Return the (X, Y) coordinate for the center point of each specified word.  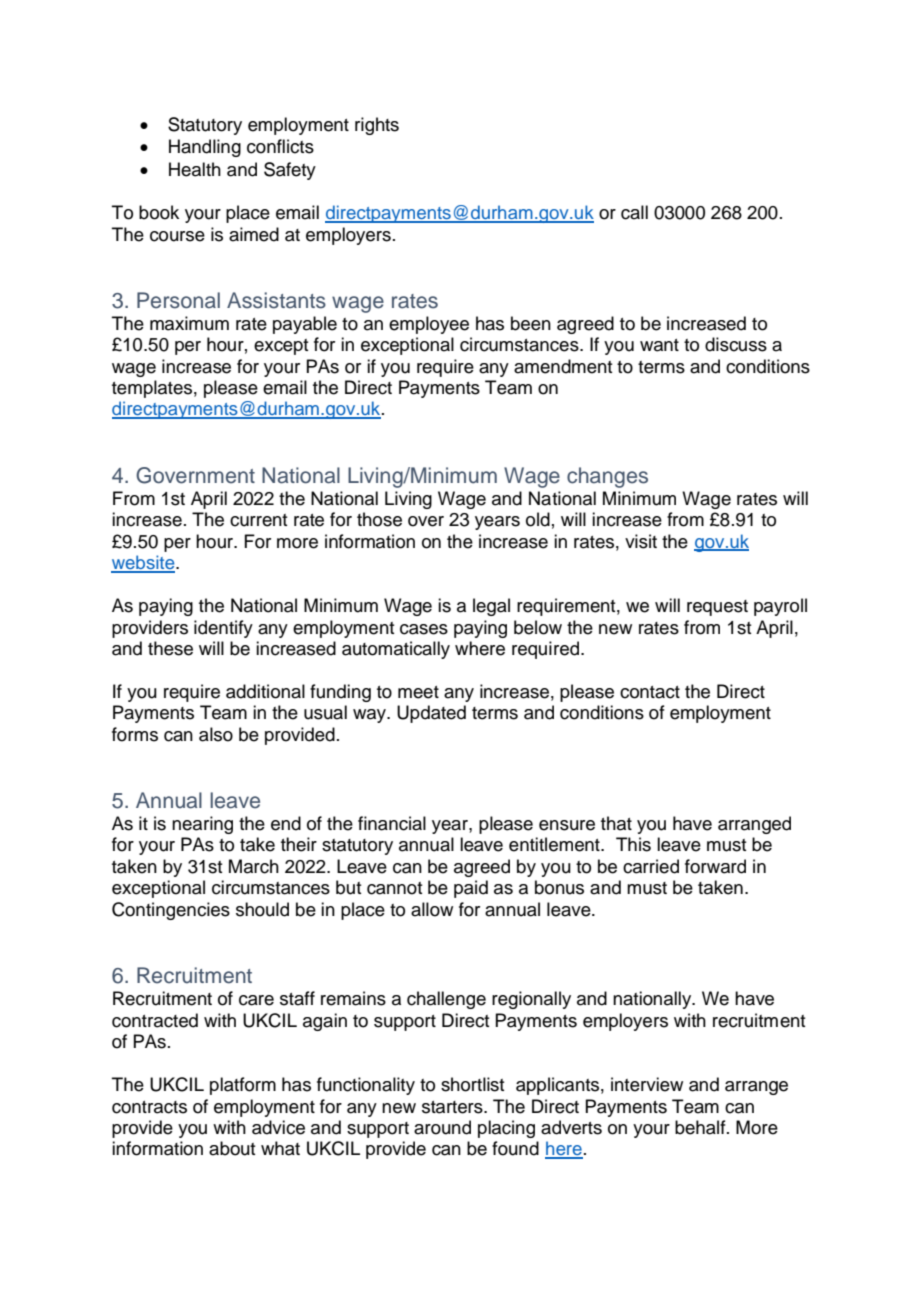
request (717, 608)
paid (471, 889)
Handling (205, 148)
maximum (189, 323)
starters (453, 1107)
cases (424, 629)
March (254, 866)
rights (377, 126)
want (659, 345)
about (232, 1148)
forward (715, 866)
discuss (736, 344)
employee (429, 325)
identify (223, 629)
